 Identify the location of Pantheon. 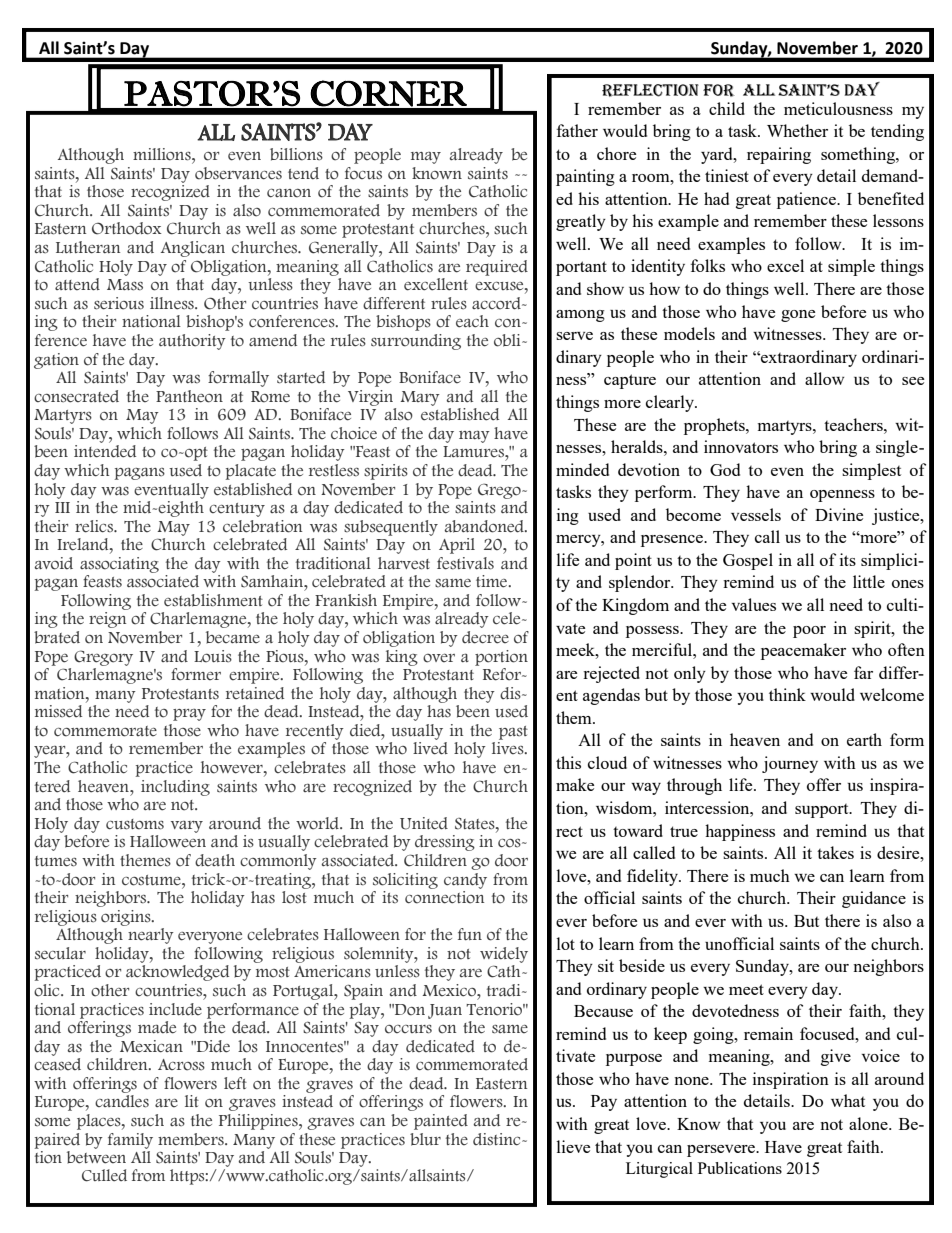
(189, 396).
